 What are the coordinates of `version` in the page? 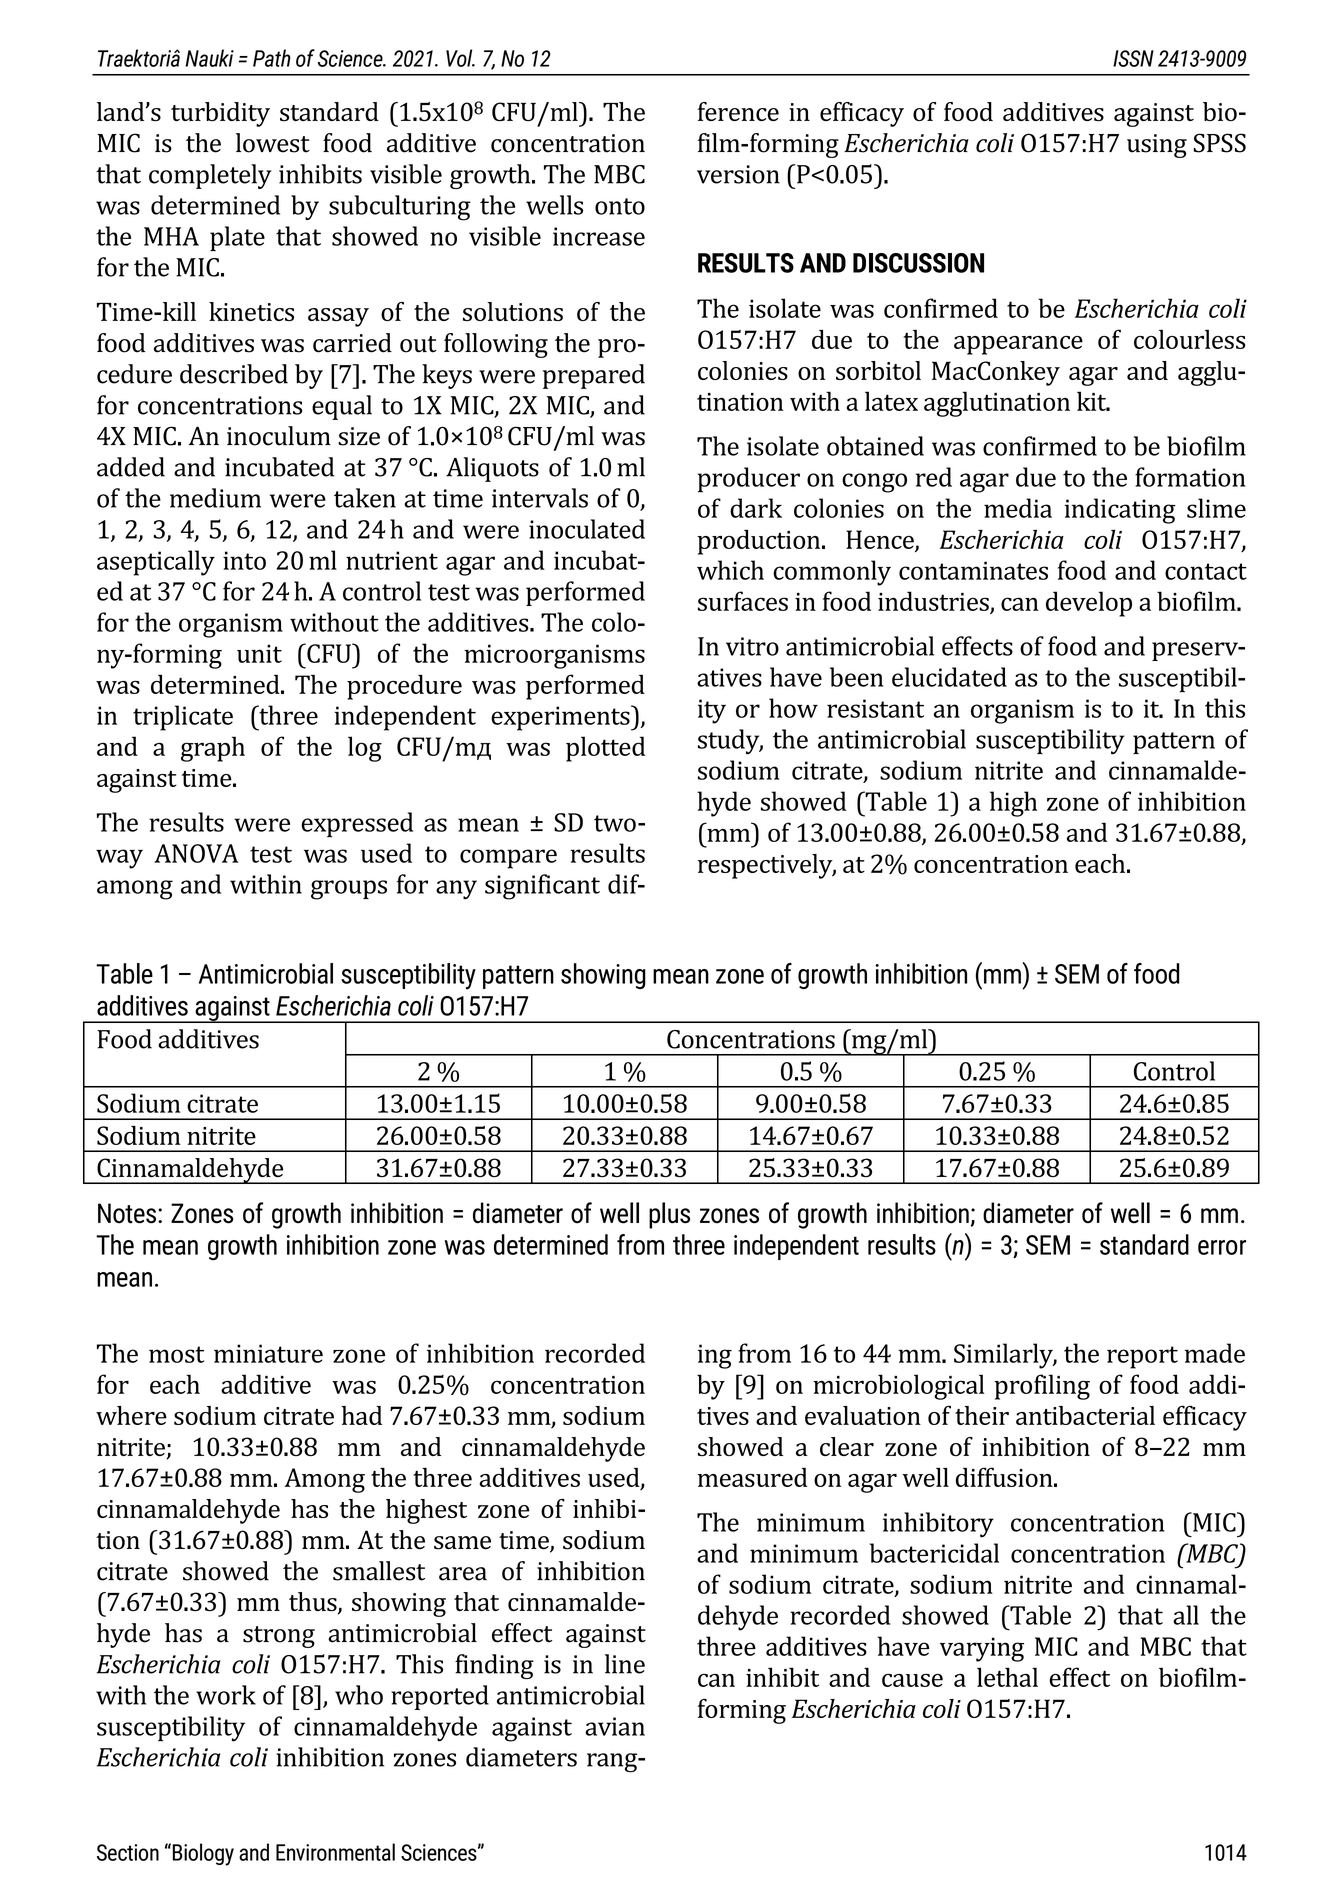 It's located at (738, 174).
